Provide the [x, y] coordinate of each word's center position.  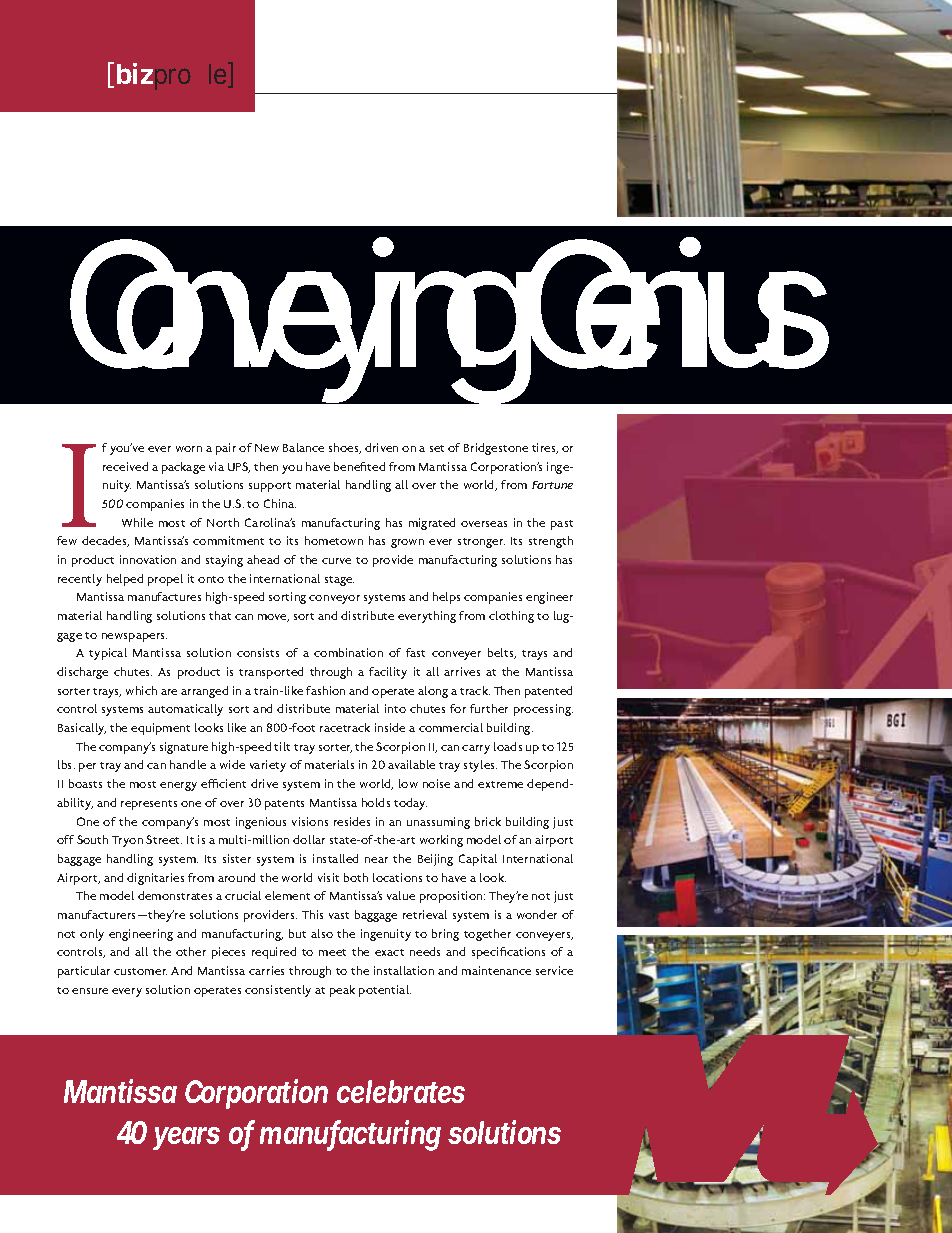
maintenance [496, 970]
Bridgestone [496, 449]
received [125, 466]
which [141, 690]
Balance [303, 447]
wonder [537, 914]
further [489, 708]
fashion [325, 690]
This [312, 914]
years [186, 1138]
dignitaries [155, 879]
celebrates [401, 1091]
